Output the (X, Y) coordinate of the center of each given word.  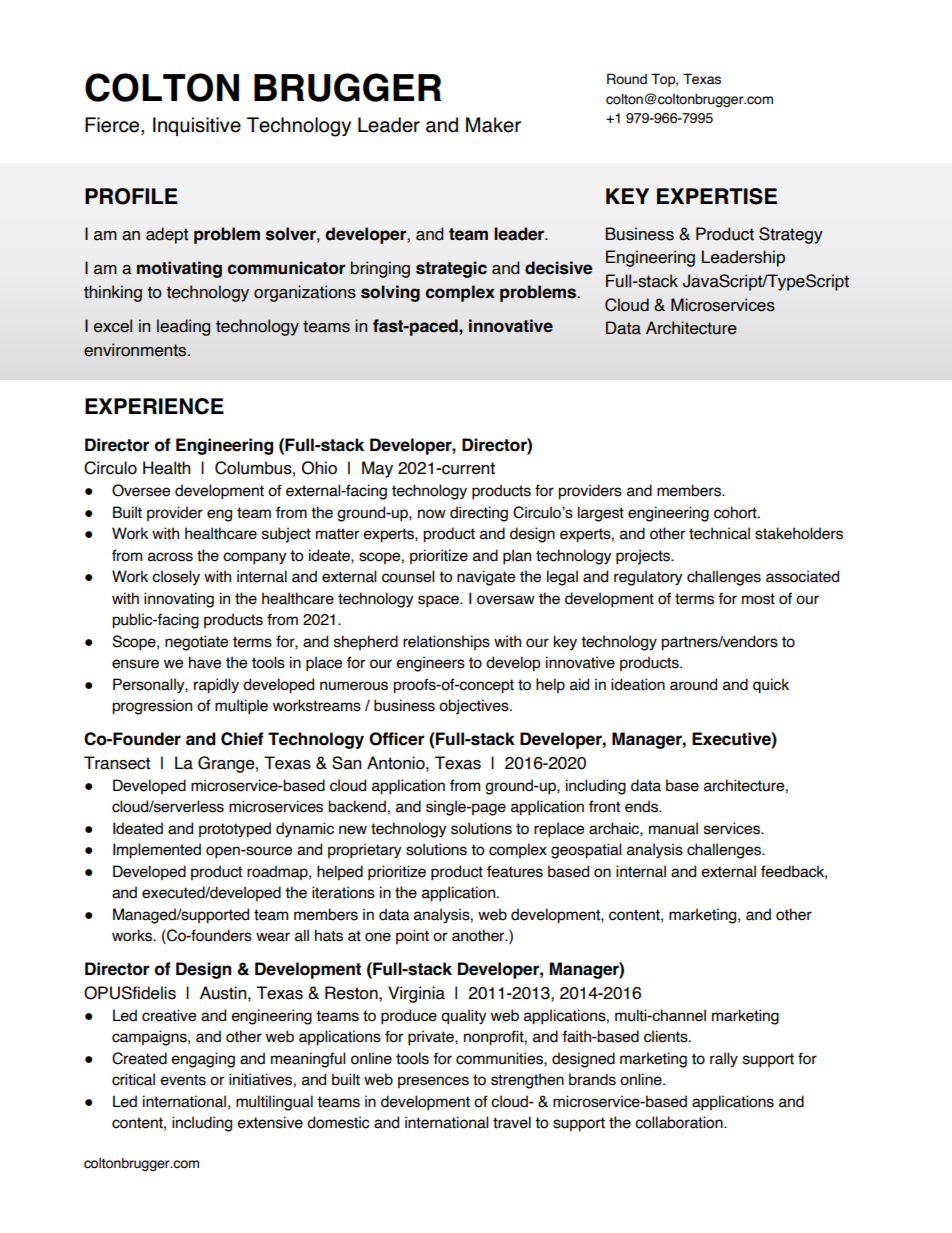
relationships (446, 642)
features (515, 871)
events (183, 1080)
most (758, 599)
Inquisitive (197, 126)
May (377, 469)
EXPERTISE (717, 196)
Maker (493, 125)
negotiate (196, 643)
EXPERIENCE (154, 406)
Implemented (157, 851)
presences (433, 1082)
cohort (736, 512)
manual (673, 828)
